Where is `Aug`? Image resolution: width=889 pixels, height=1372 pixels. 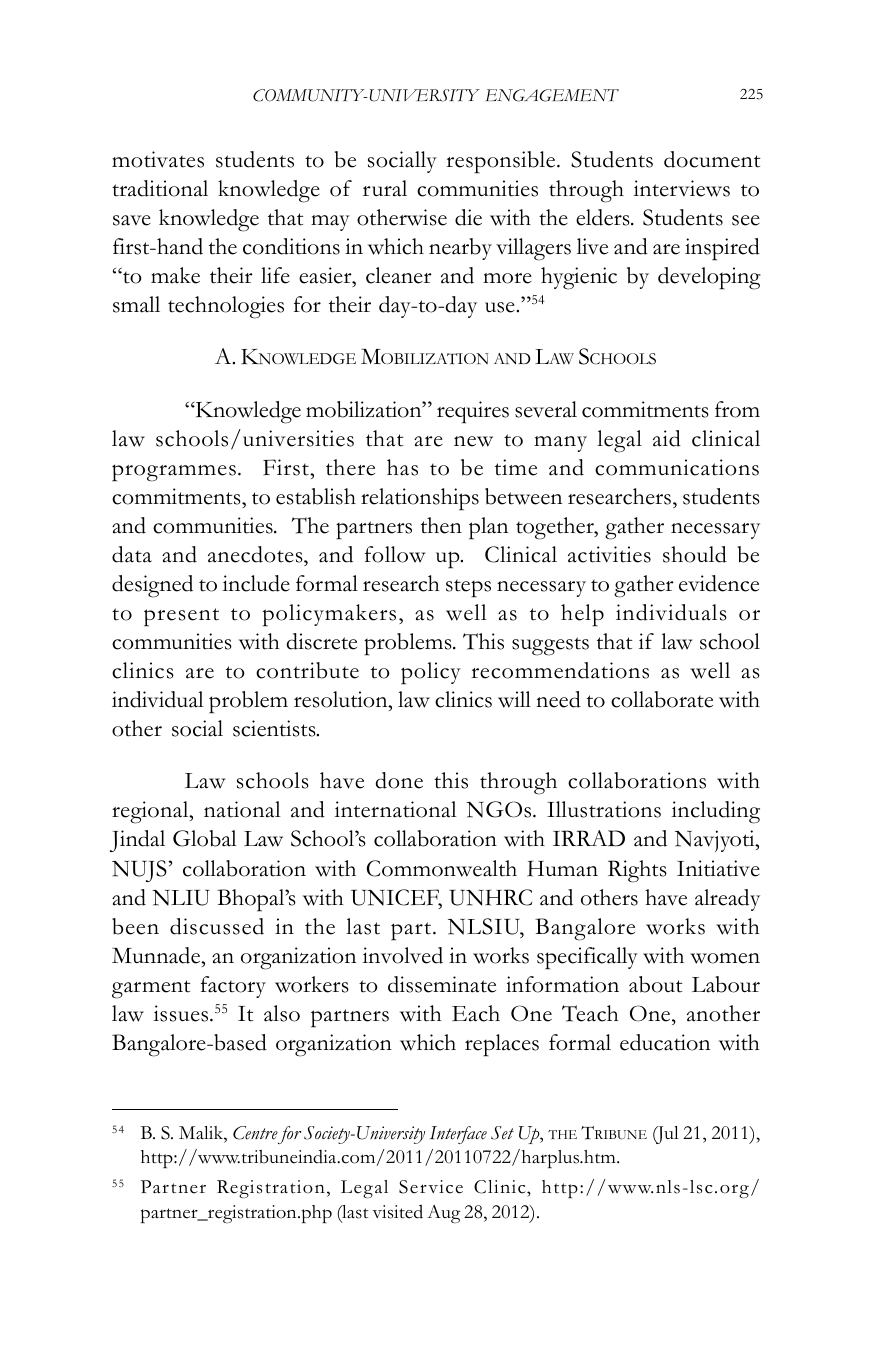 Aug is located at coordinates (444, 1214).
